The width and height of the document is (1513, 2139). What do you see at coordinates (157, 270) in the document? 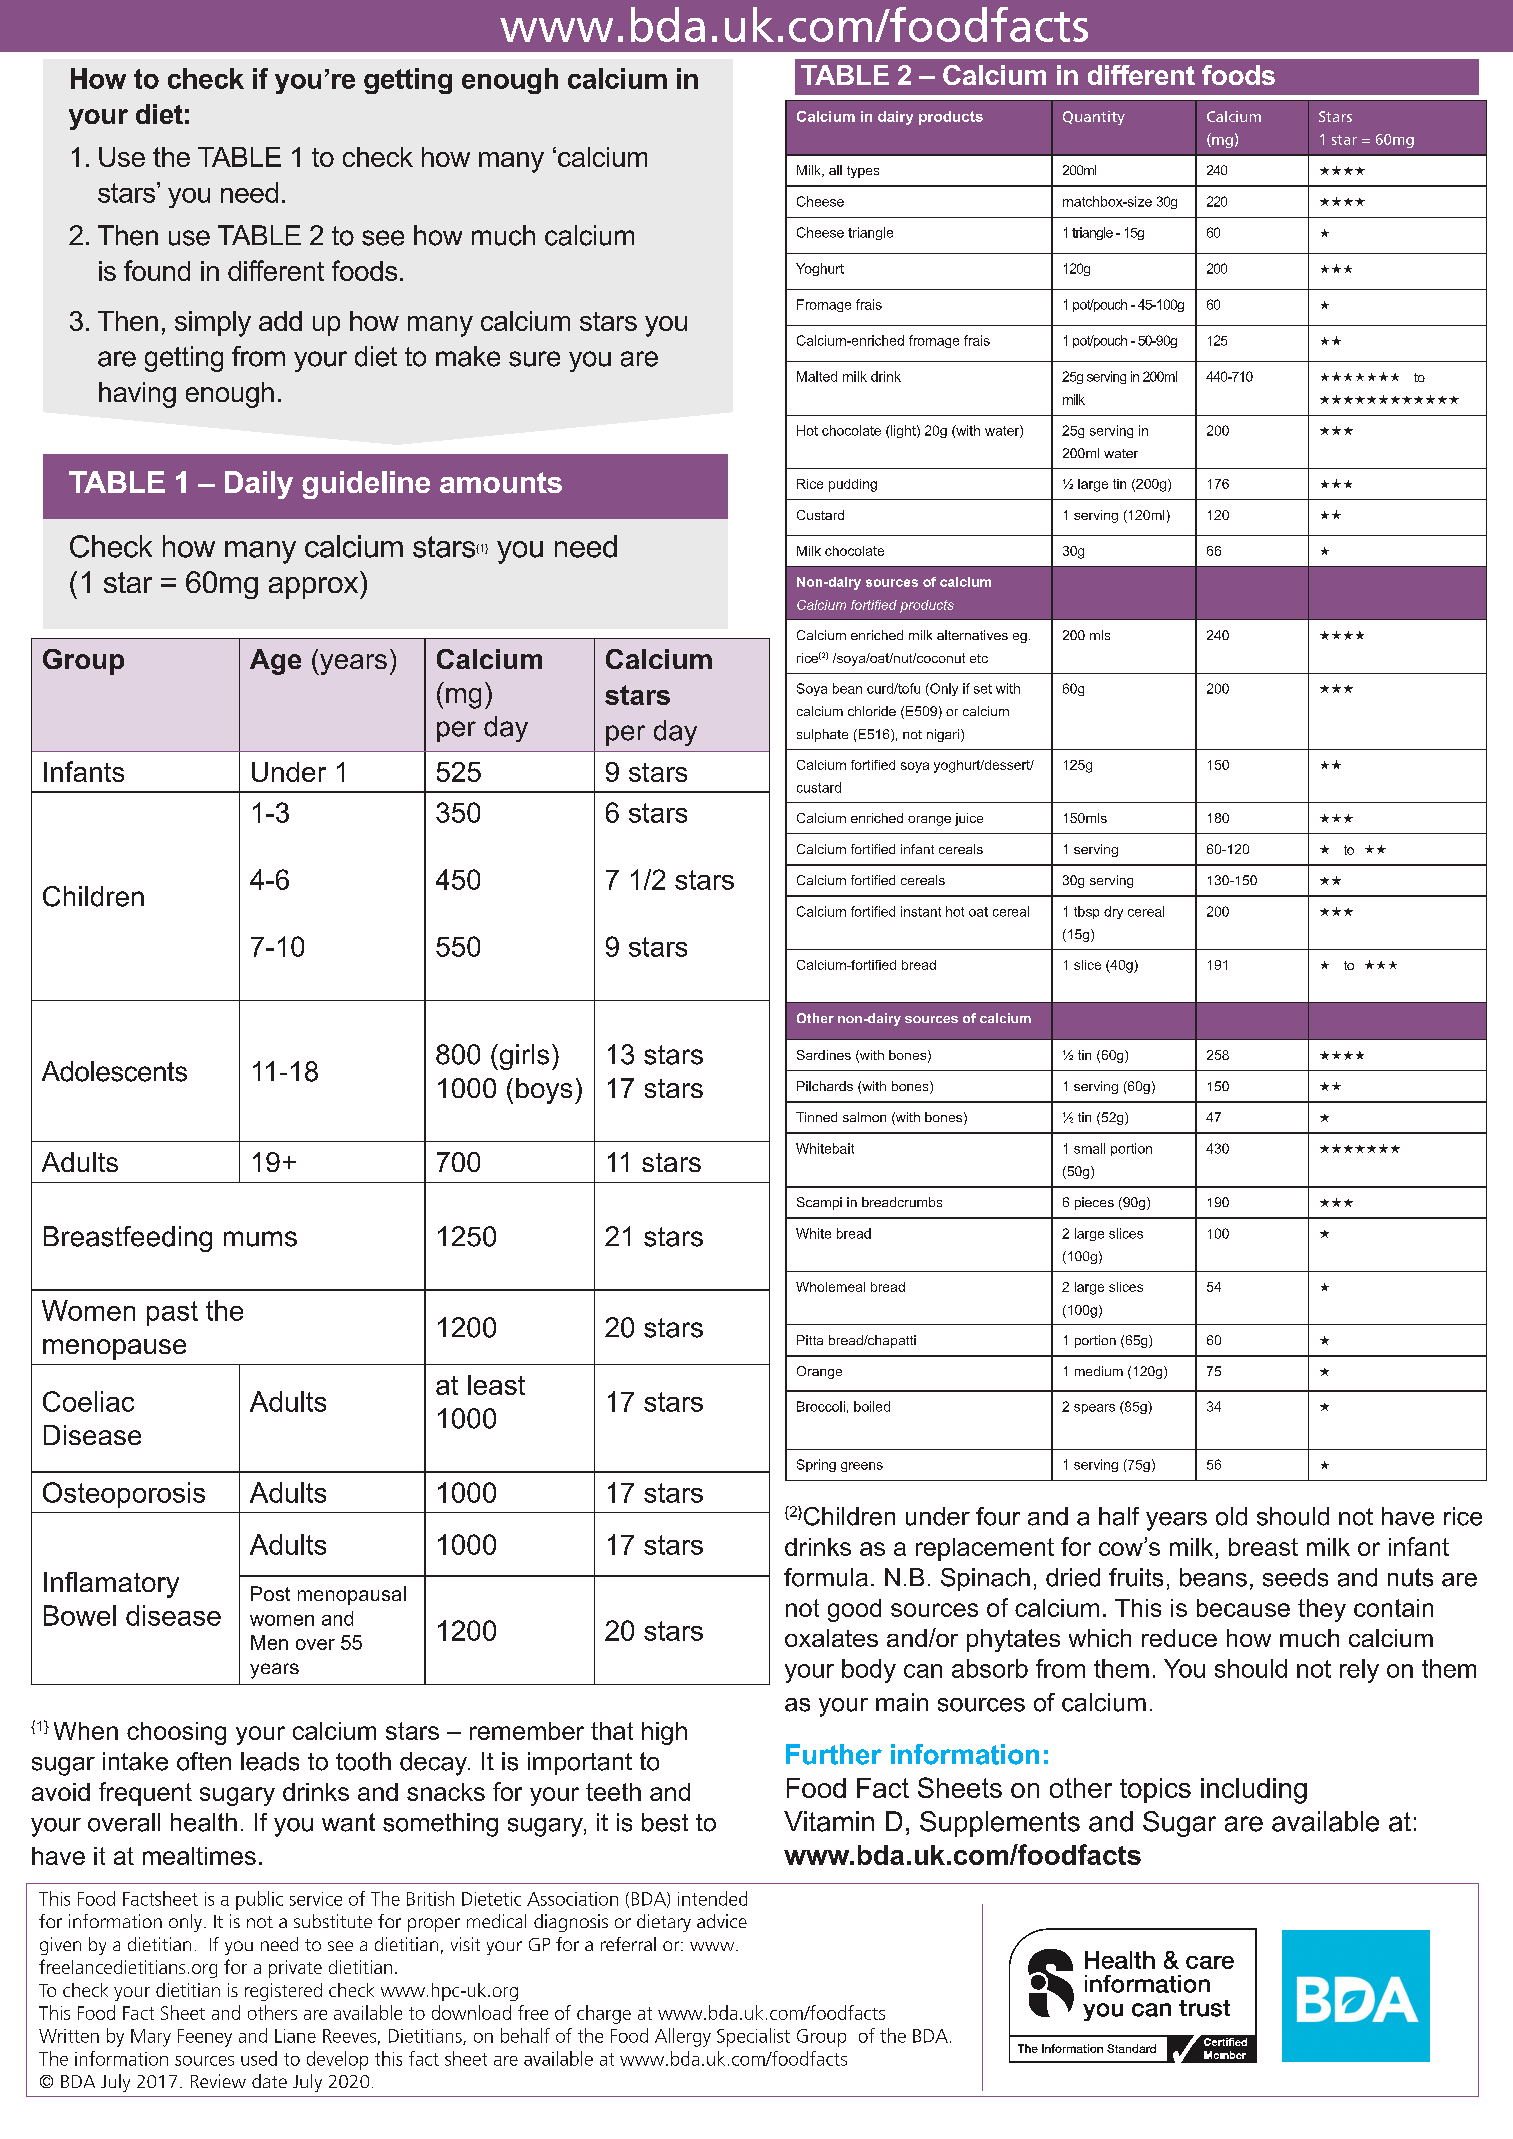
I see `found` at bounding box center [157, 270].
